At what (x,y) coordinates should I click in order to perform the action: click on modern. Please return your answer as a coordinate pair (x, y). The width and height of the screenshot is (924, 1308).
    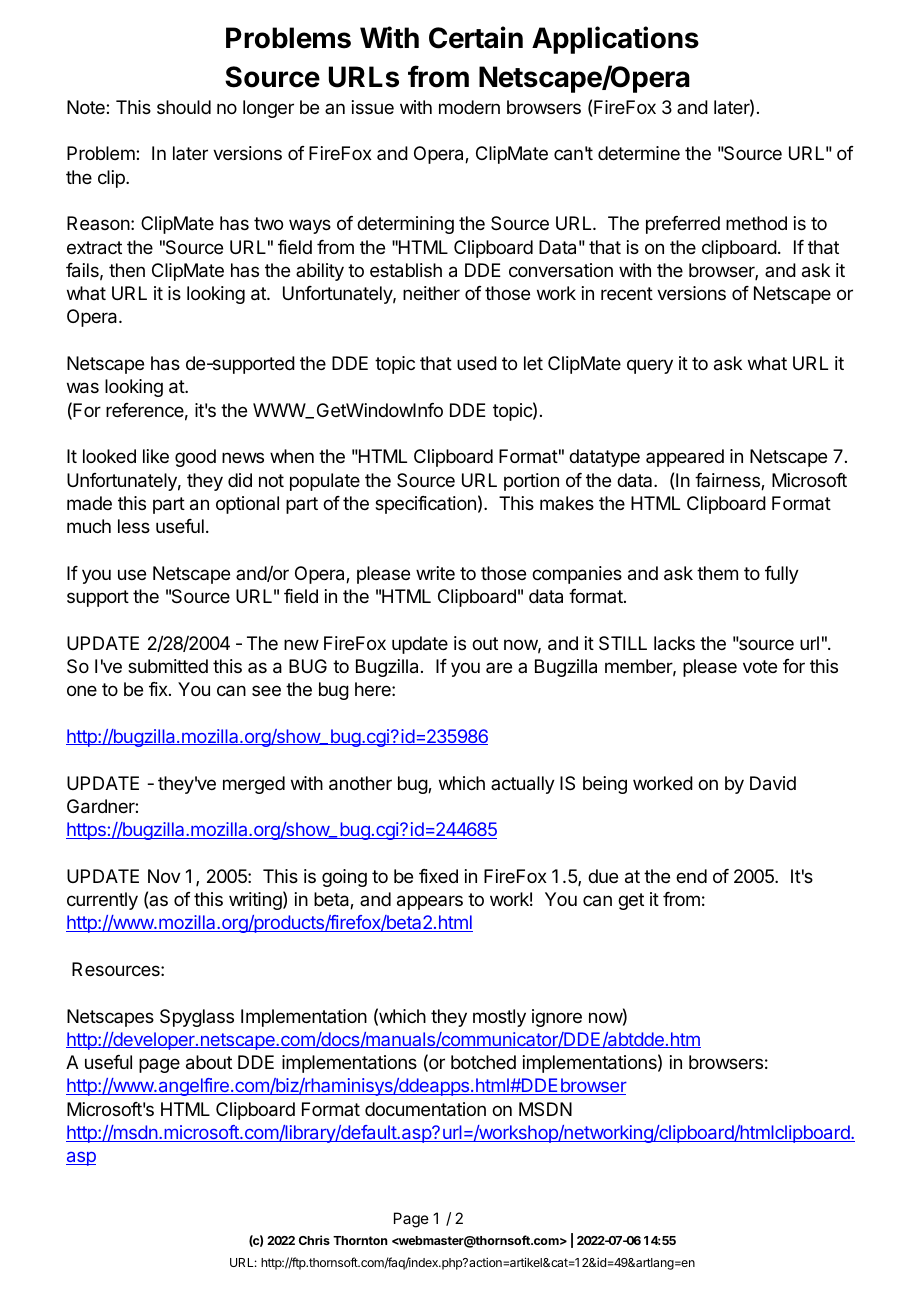
    Looking at the image, I should click on (469, 107).
